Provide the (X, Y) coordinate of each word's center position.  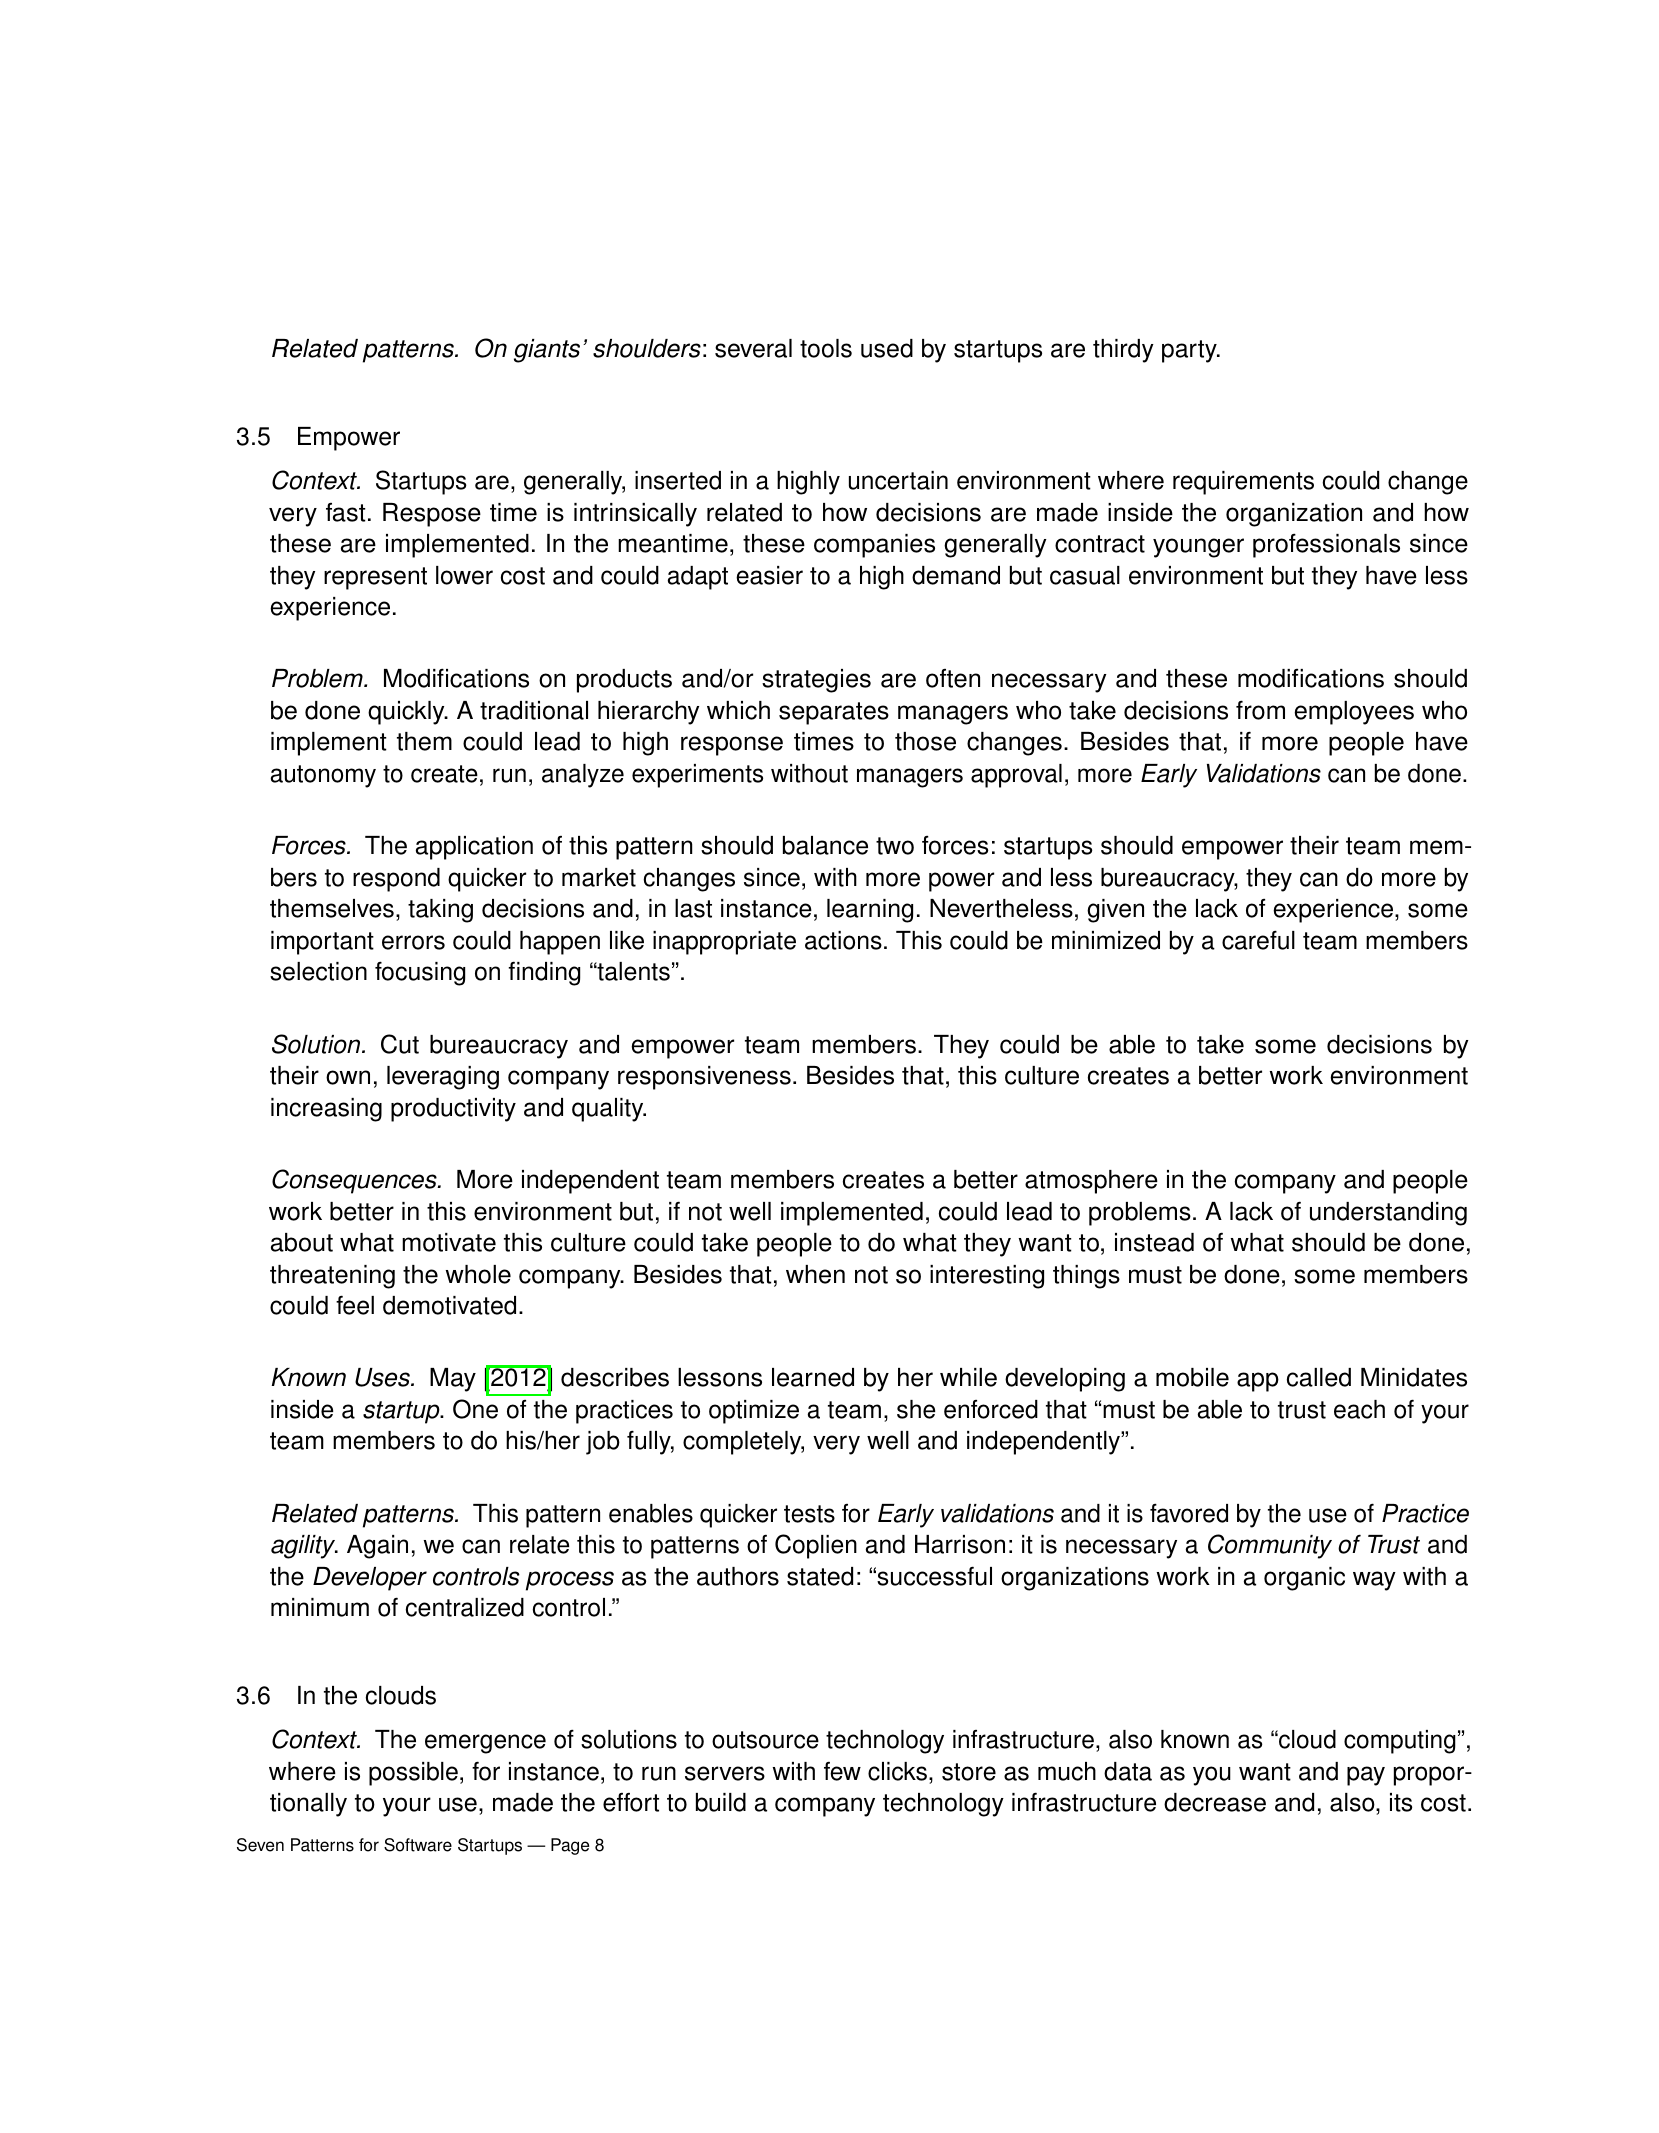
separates (834, 713)
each (1359, 1409)
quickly (407, 713)
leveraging (443, 1078)
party (1190, 351)
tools (826, 348)
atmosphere (1091, 1182)
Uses (383, 1377)
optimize (754, 1412)
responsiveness (704, 1078)
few (842, 1771)
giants (547, 351)
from (1260, 710)
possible (413, 1774)
